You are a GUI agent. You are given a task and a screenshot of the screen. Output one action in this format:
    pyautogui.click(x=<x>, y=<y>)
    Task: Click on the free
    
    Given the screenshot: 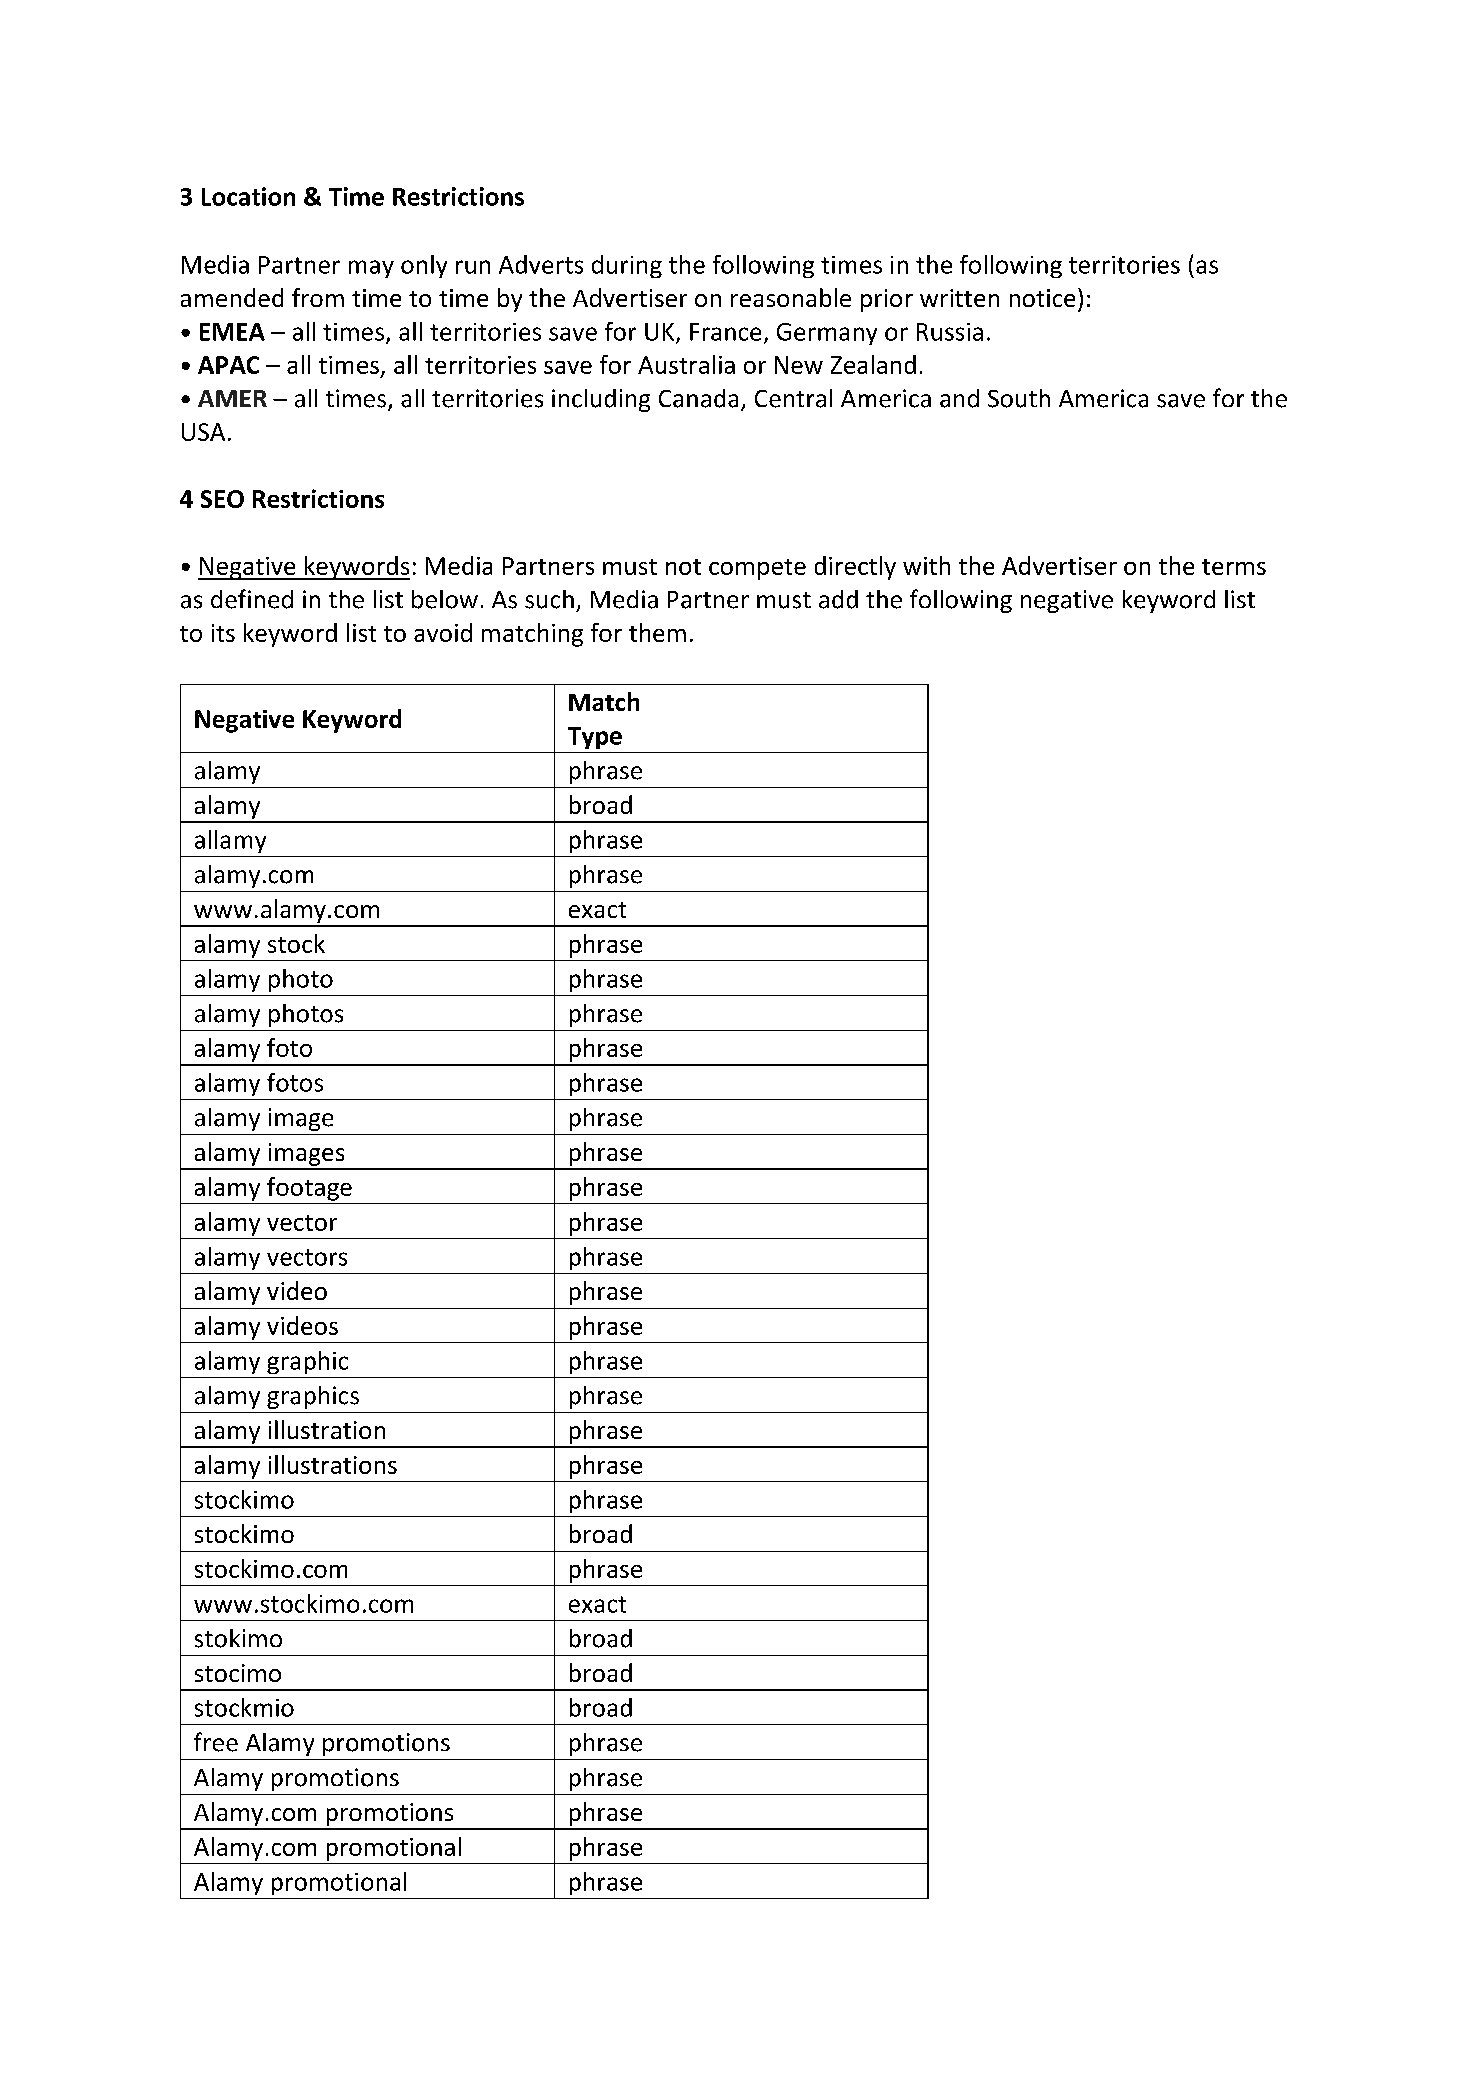 What is the action you would take?
    pyautogui.click(x=216, y=1742)
